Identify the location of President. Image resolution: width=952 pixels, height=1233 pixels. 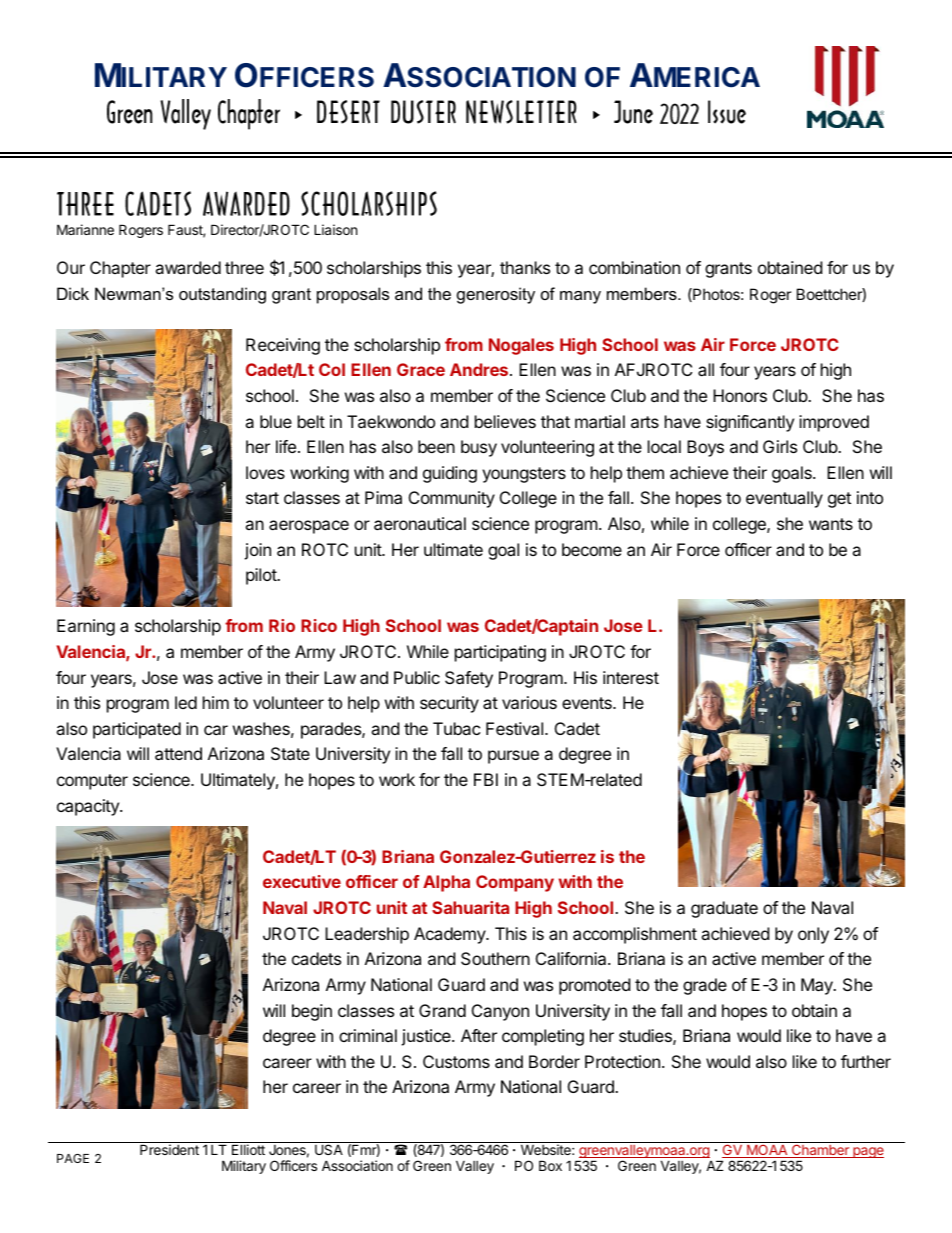
(169, 1149).
